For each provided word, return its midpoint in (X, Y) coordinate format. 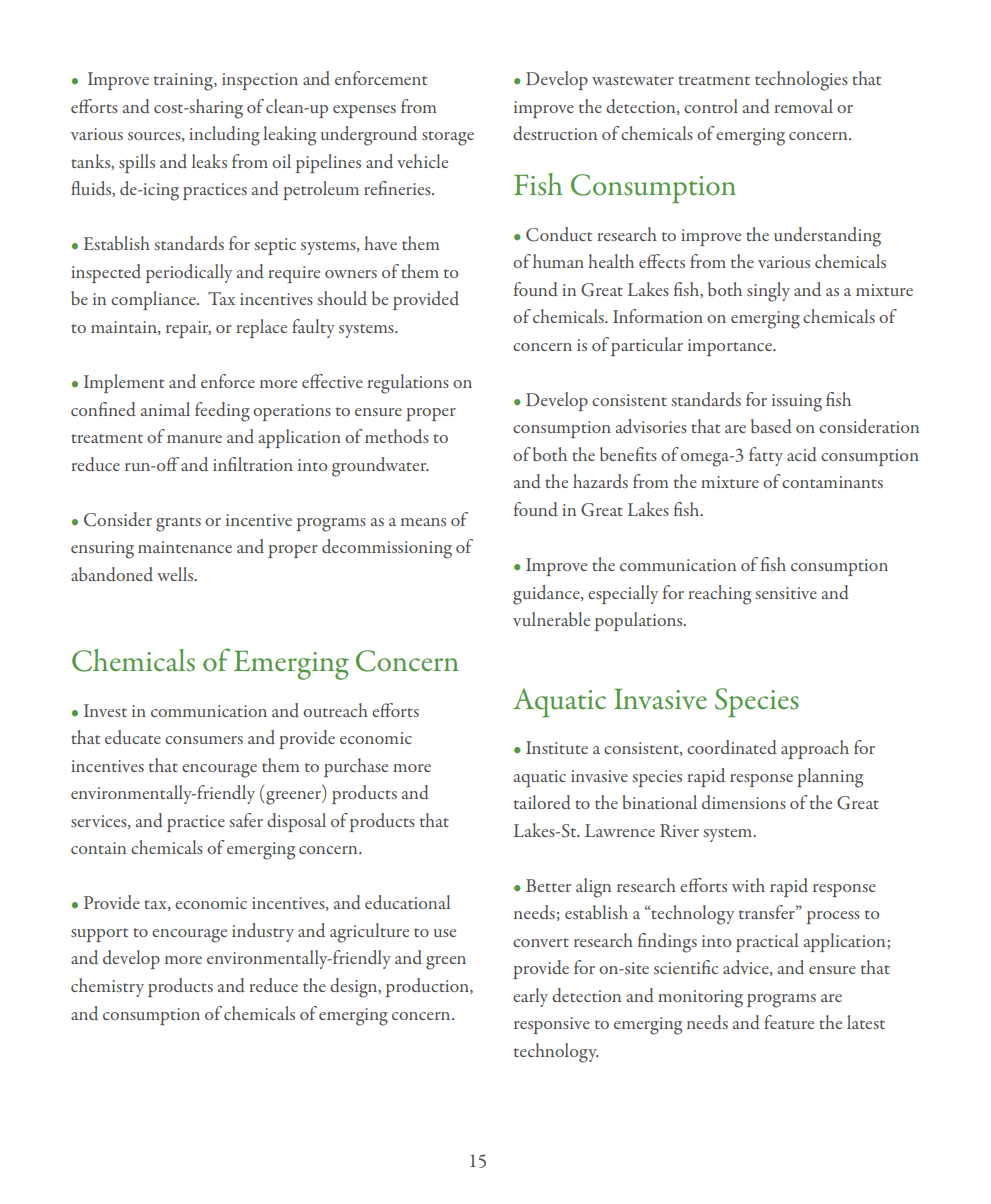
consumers (204, 740)
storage (448, 138)
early (530, 997)
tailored (542, 802)
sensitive (786, 593)
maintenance (185, 547)
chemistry (107, 987)
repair (188, 329)
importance (731, 347)
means (423, 522)
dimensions (744, 802)
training (184, 82)
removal (803, 106)
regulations (408, 384)
